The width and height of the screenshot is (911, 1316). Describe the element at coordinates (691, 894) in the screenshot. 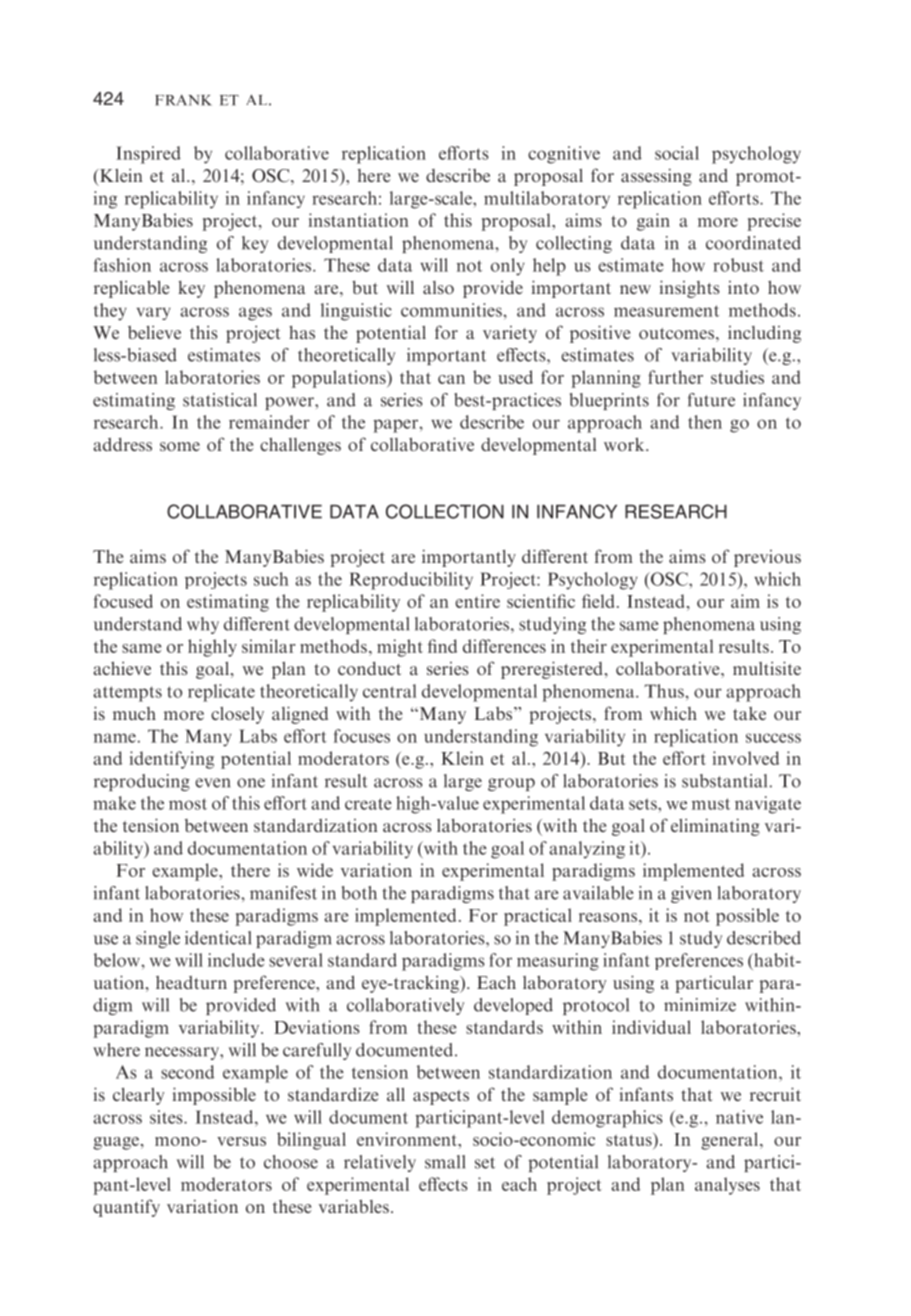

I see `given` at that location.
